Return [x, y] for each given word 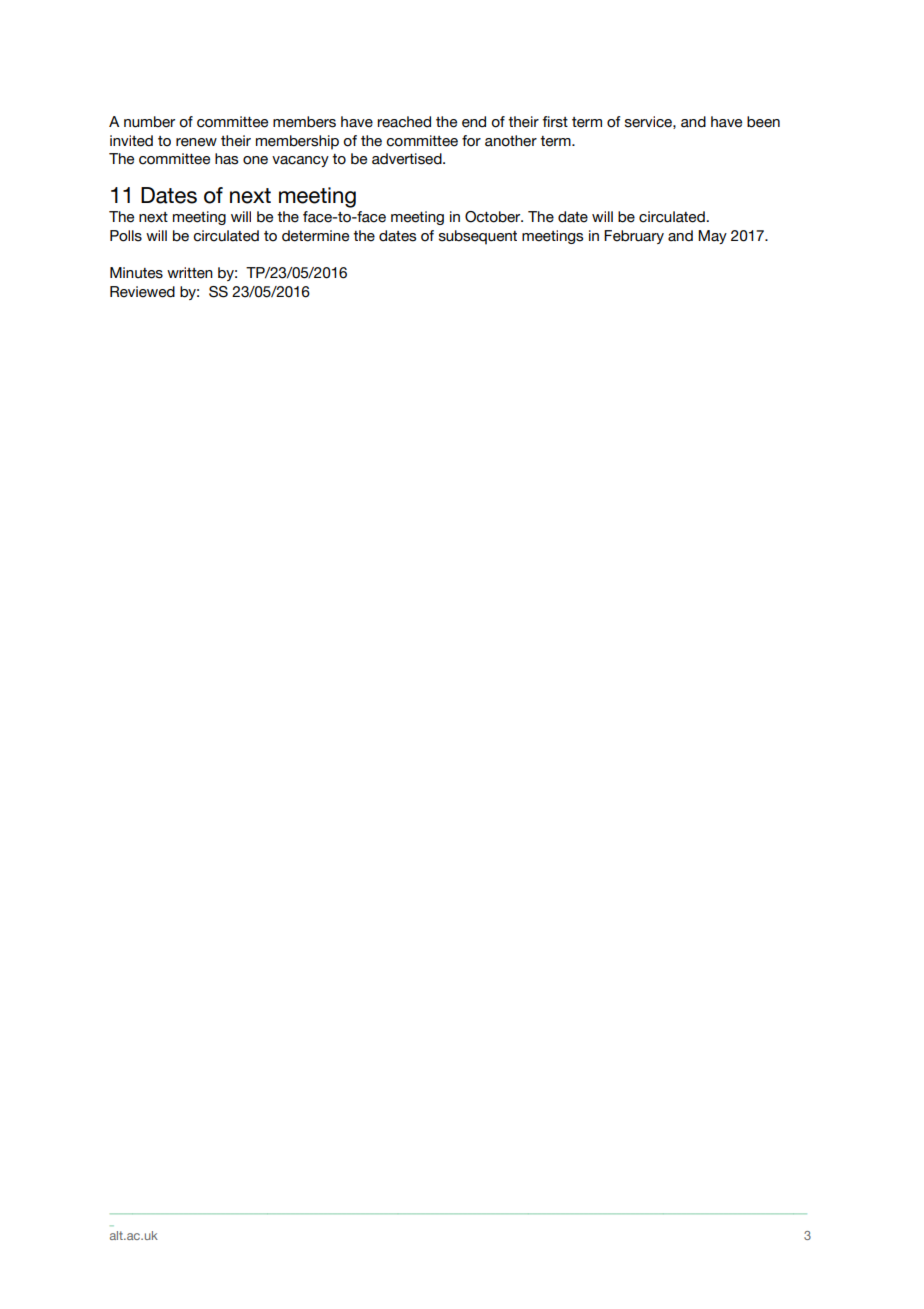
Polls [126, 236]
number [149, 122]
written [190, 273]
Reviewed [142, 292]
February [634, 237]
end [474, 122]
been [763, 122]
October [494, 217]
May [712, 237]
